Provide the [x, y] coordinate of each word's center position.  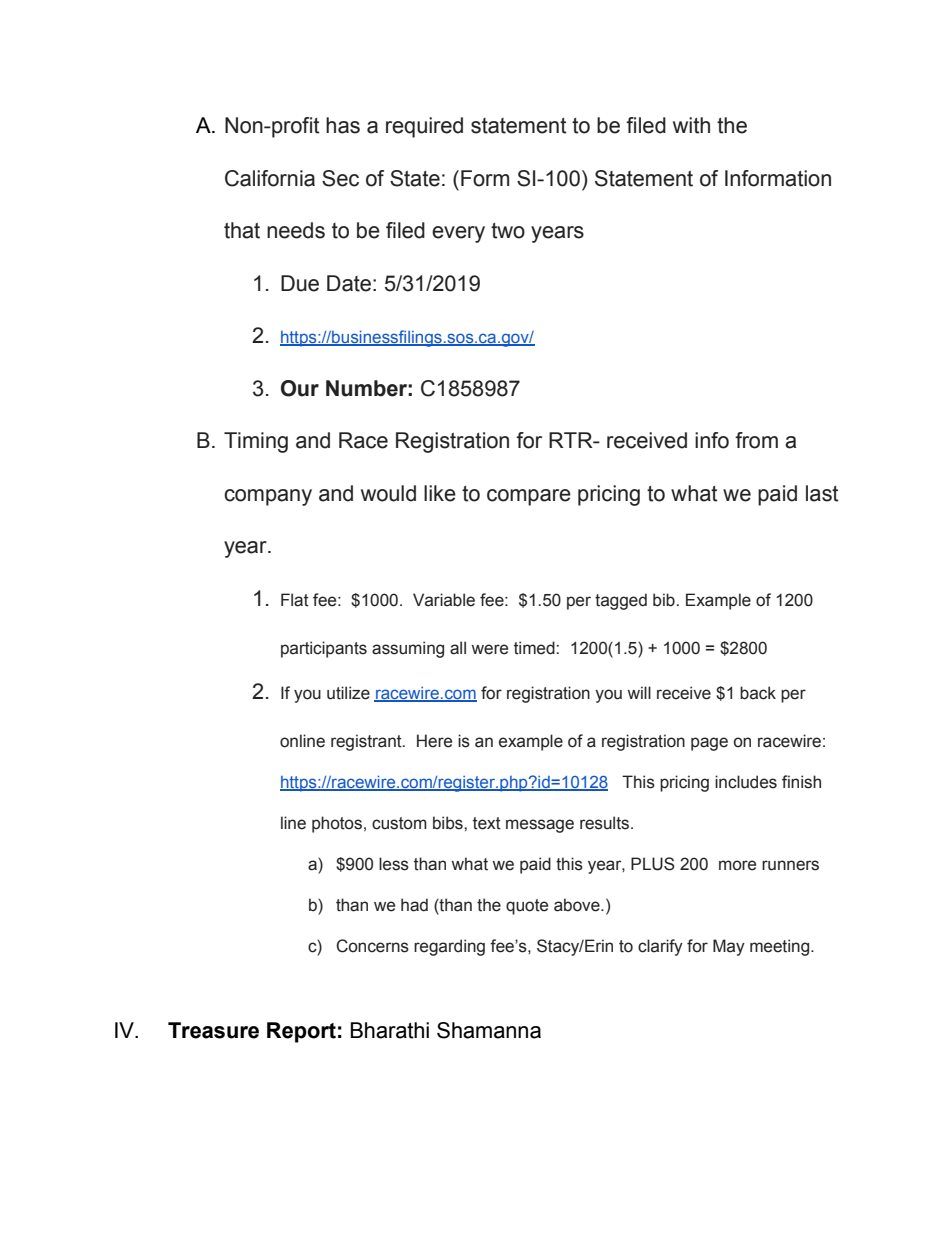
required [424, 127]
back [758, 693]
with [691, 125]
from [756, 440]
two [508, 231]
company [268, 497]
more [737, 865]
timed [535, 648]
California [270, 178]
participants [324, 649]
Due [300, 283]
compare [529, 497]
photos [338, 824]
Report [301, 1032]
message [540, 826]
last [822, 493]
